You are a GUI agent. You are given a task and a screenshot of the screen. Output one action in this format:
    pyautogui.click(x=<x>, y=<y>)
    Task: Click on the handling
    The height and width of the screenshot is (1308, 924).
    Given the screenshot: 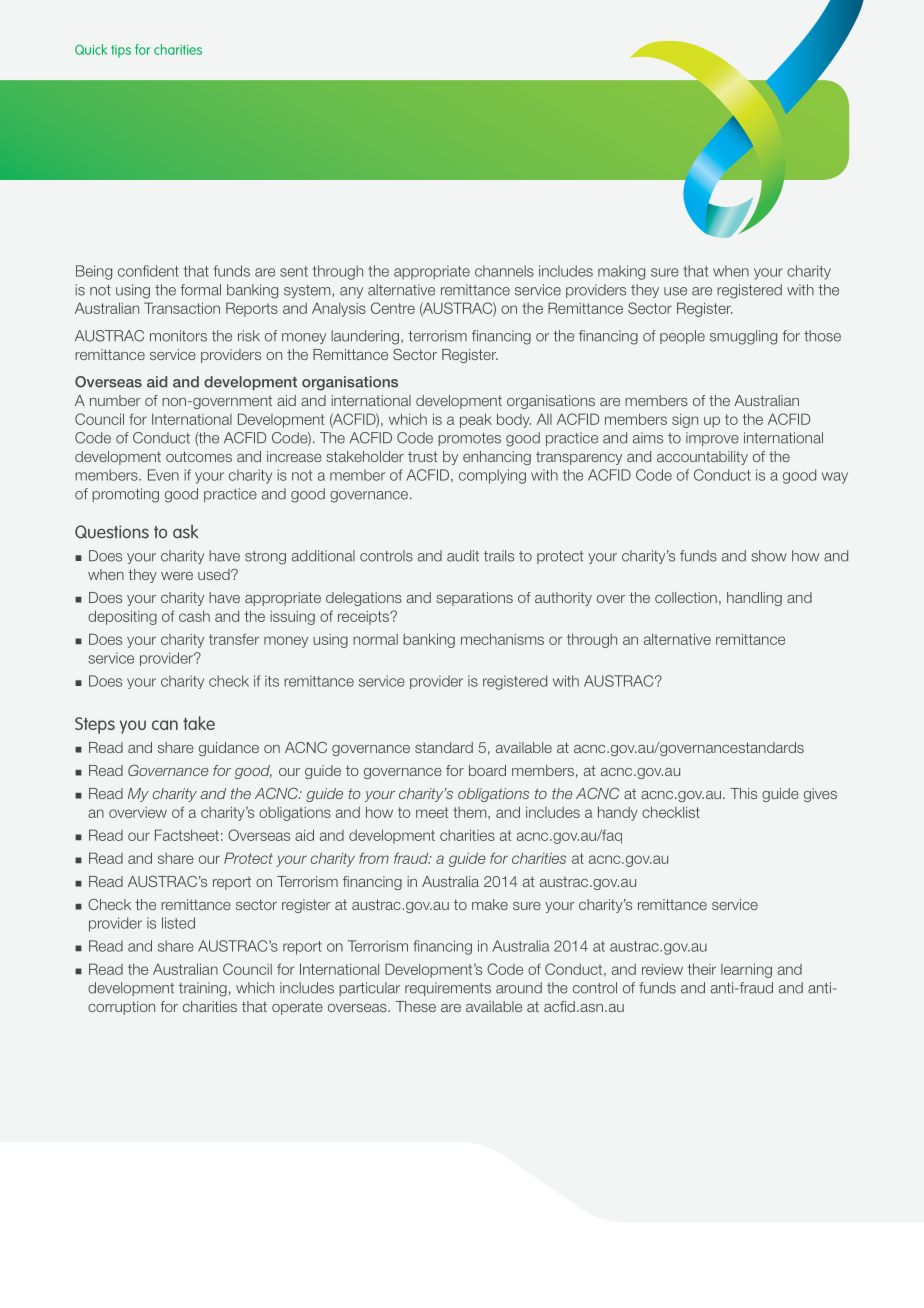 What is the action you would take?
    pyautogui.click(x=754, y=599)
